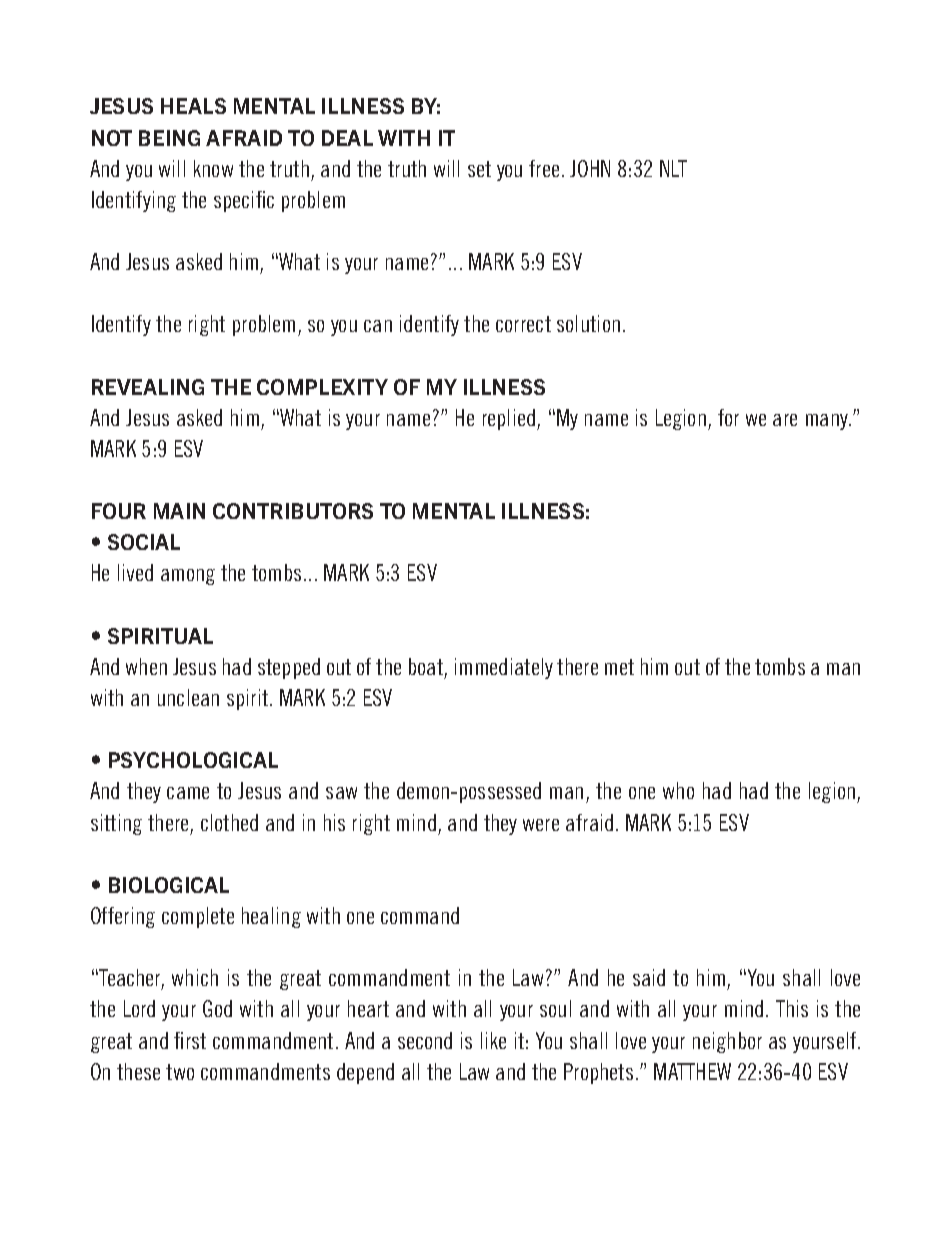 Image resolution: width=952 pixels, height=1233 pixels. Describe the element at coordinates (193, 760) in the screenshot. I see `PSYCHOLOGICAL` at that location.
